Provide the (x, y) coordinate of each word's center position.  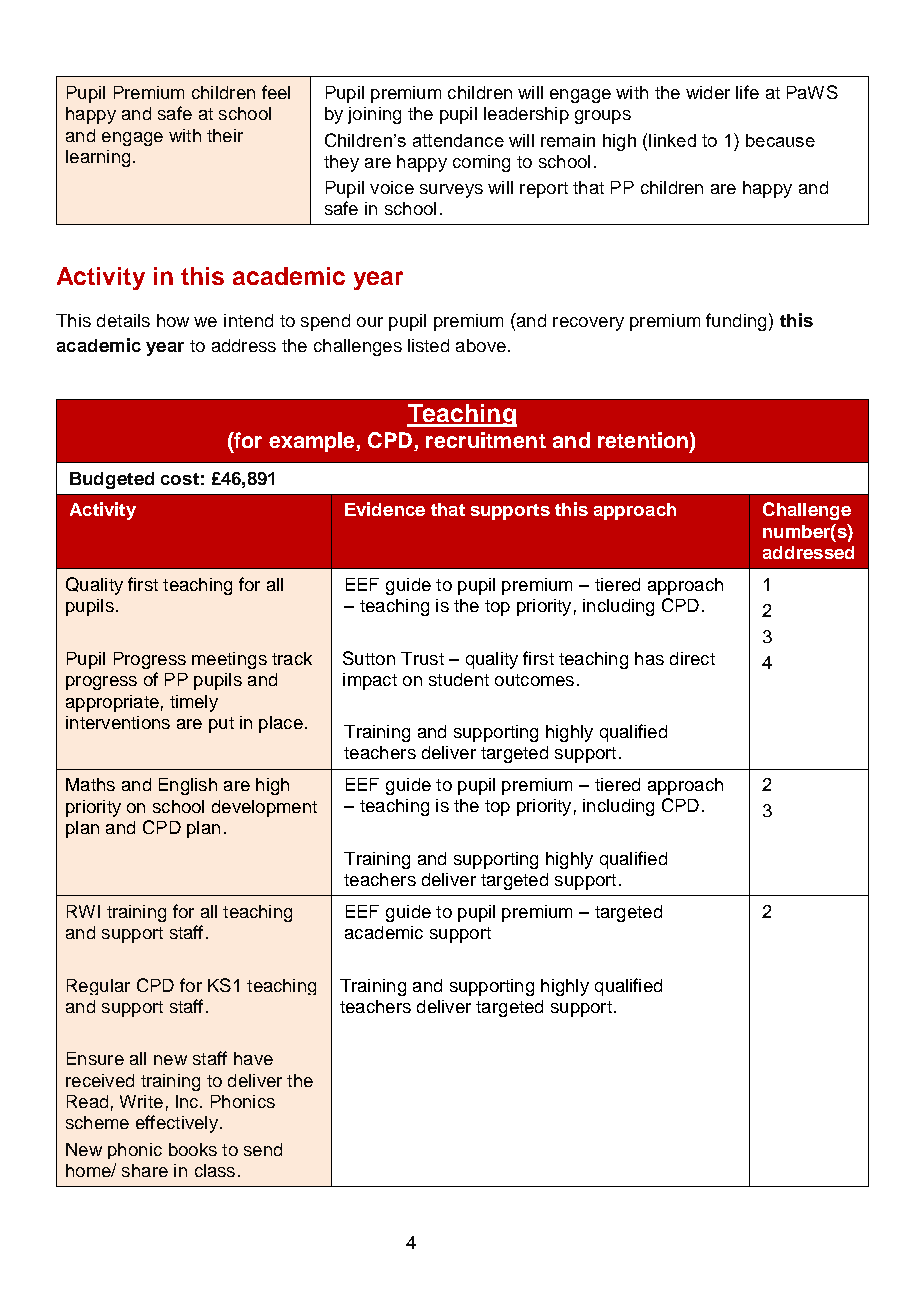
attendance (458, 140)
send (263, 1149)
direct (692, 658)
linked (672, 140)
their (225, 135)
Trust (422, 658)
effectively (177, 1124)
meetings (229, 660)
